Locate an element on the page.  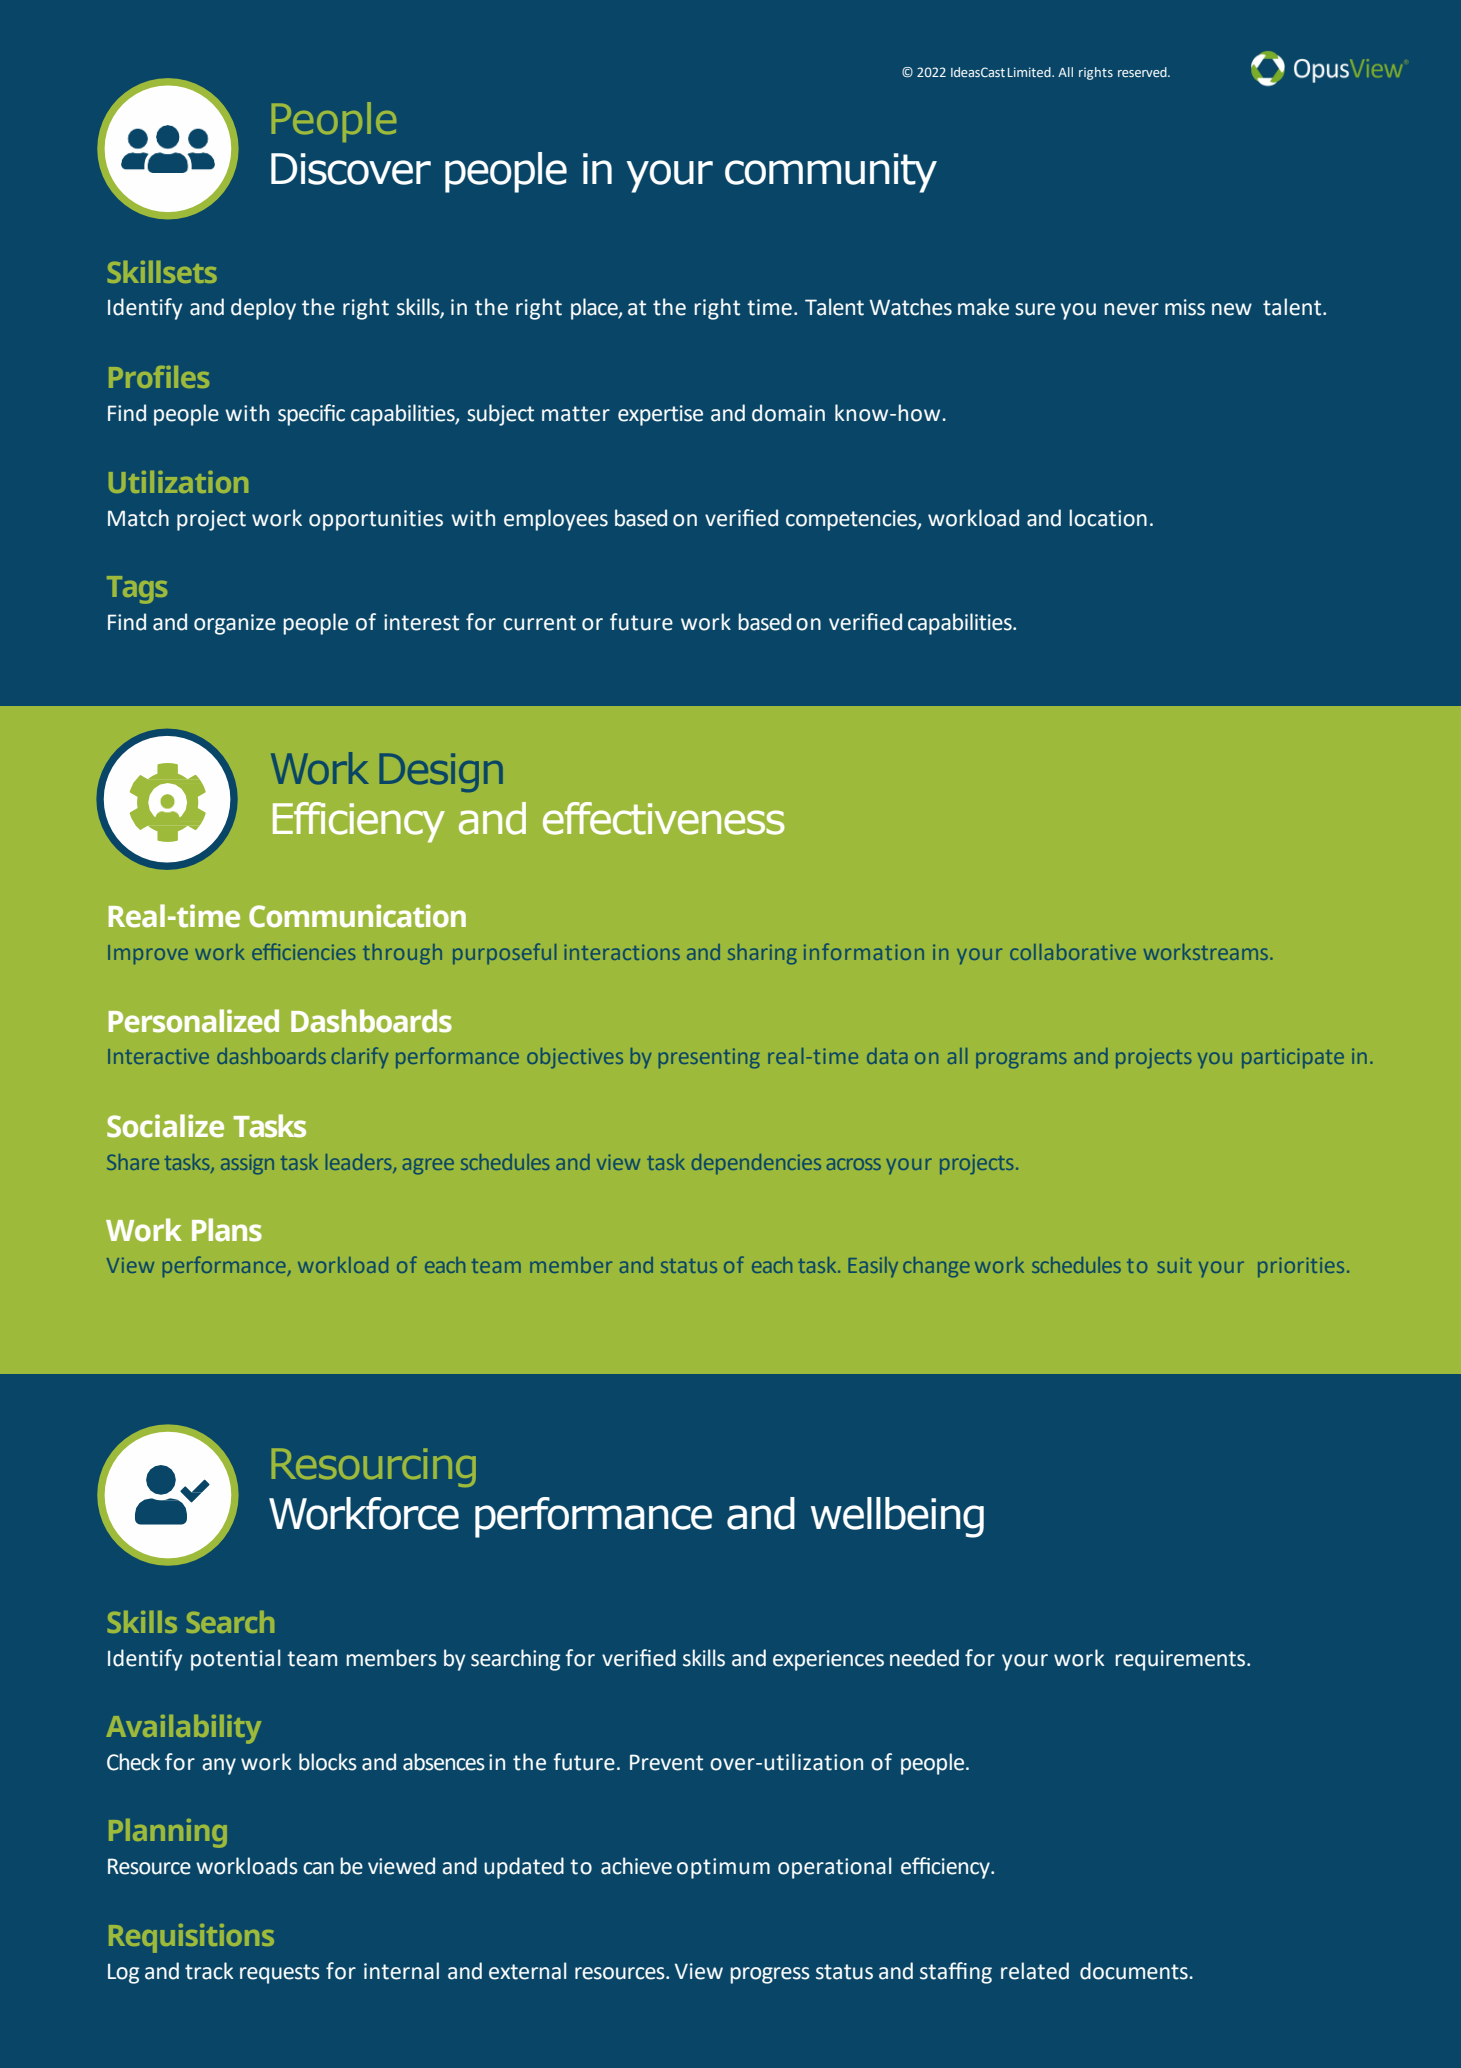
community is located at coordinates (831, 173).
